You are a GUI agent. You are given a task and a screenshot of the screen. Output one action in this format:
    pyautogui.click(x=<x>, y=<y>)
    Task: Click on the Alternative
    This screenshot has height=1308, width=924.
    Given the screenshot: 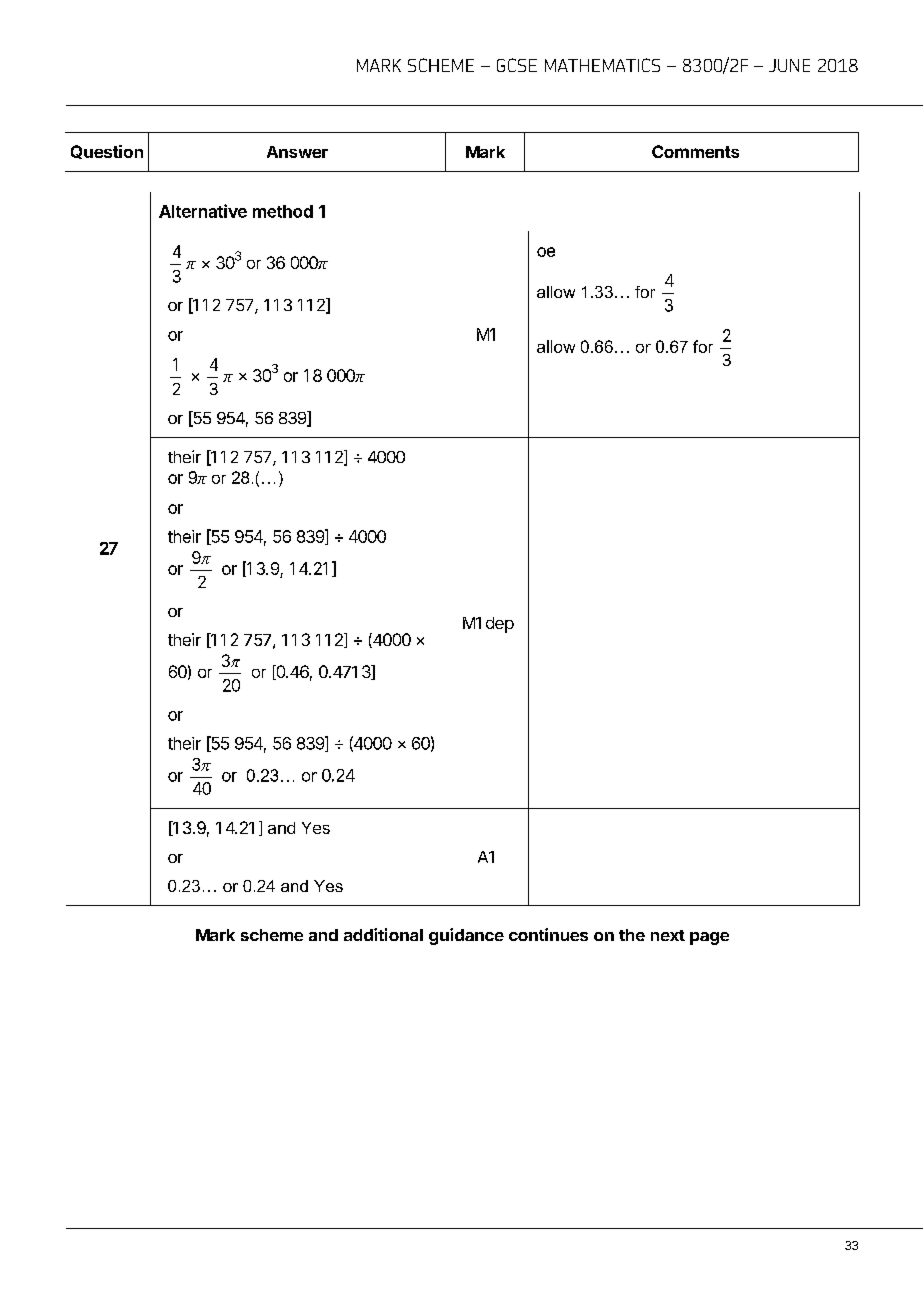 What is the action you would take?
    pyautogui.click(x=203, y=211)
